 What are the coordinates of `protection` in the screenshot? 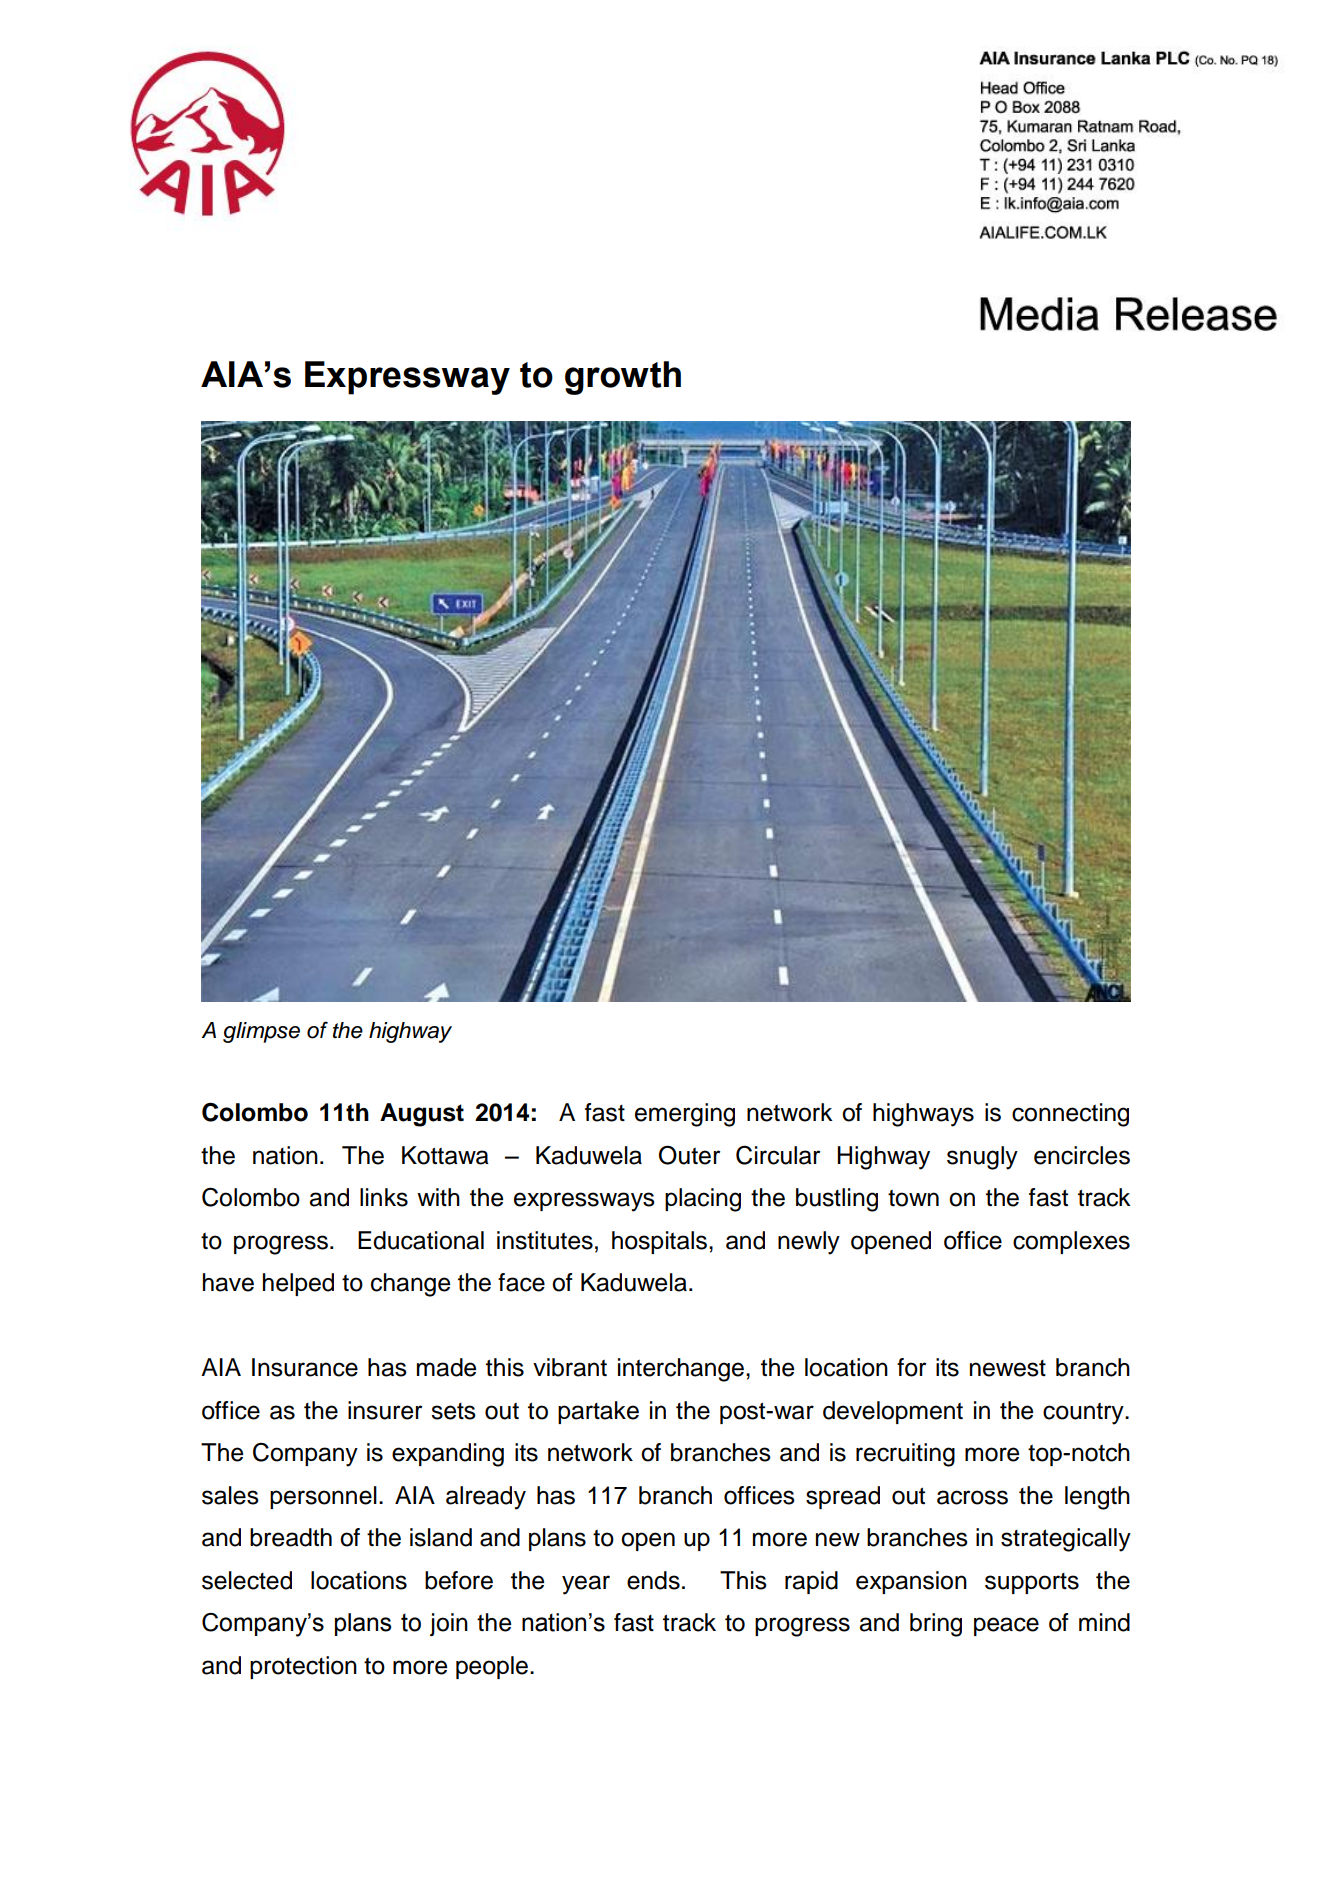 It's located at (303, 1667).
